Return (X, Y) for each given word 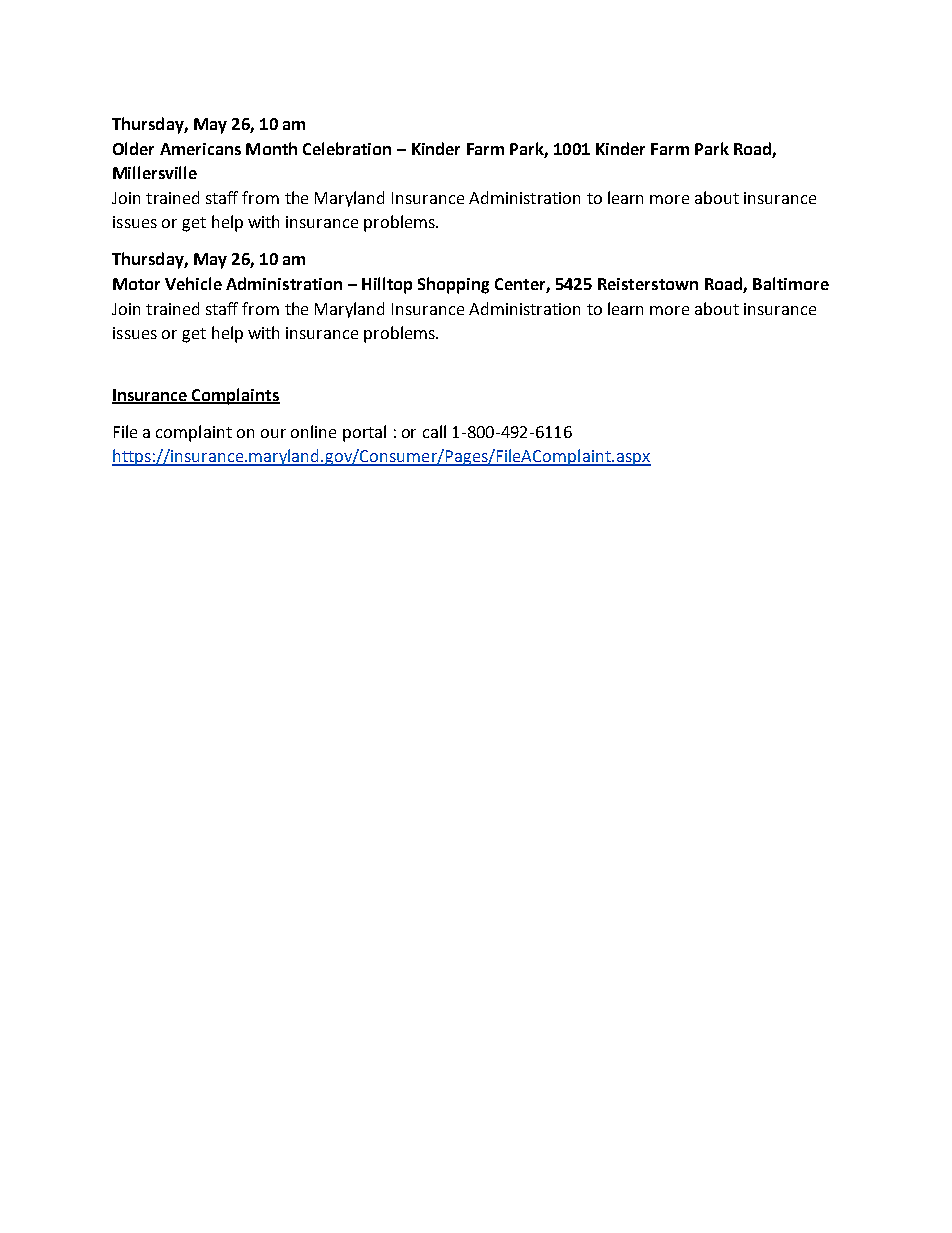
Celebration (347, 148)
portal (364, 433)
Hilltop (387, 285)
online (313, 431)
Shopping (453, 285)
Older (133, 148)
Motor (136, 284)
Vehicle (193, 283)
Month (271, 148)
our (273, 433)
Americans (200, 149)
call (434, 431)
